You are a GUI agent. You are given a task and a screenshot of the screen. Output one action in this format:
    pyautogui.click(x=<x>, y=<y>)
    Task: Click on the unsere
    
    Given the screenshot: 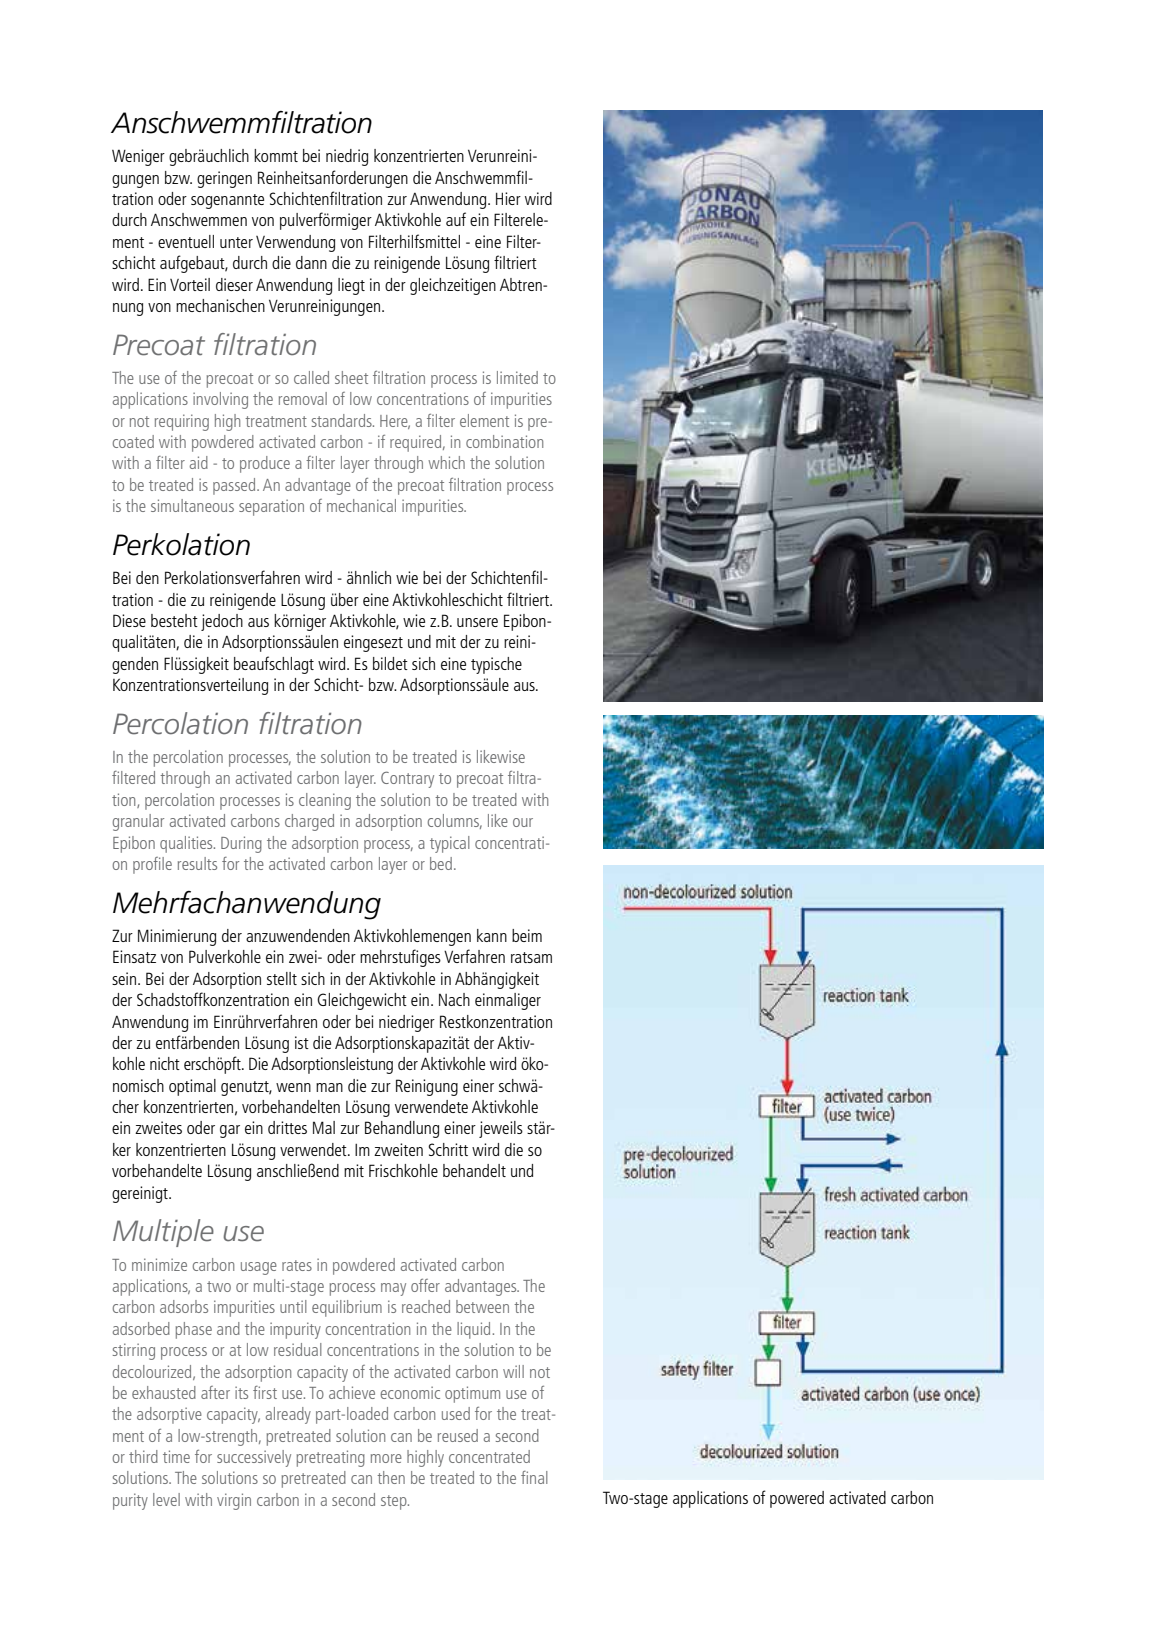 What is the action you would take?
    pyautogui.click(x=477, y=622)
